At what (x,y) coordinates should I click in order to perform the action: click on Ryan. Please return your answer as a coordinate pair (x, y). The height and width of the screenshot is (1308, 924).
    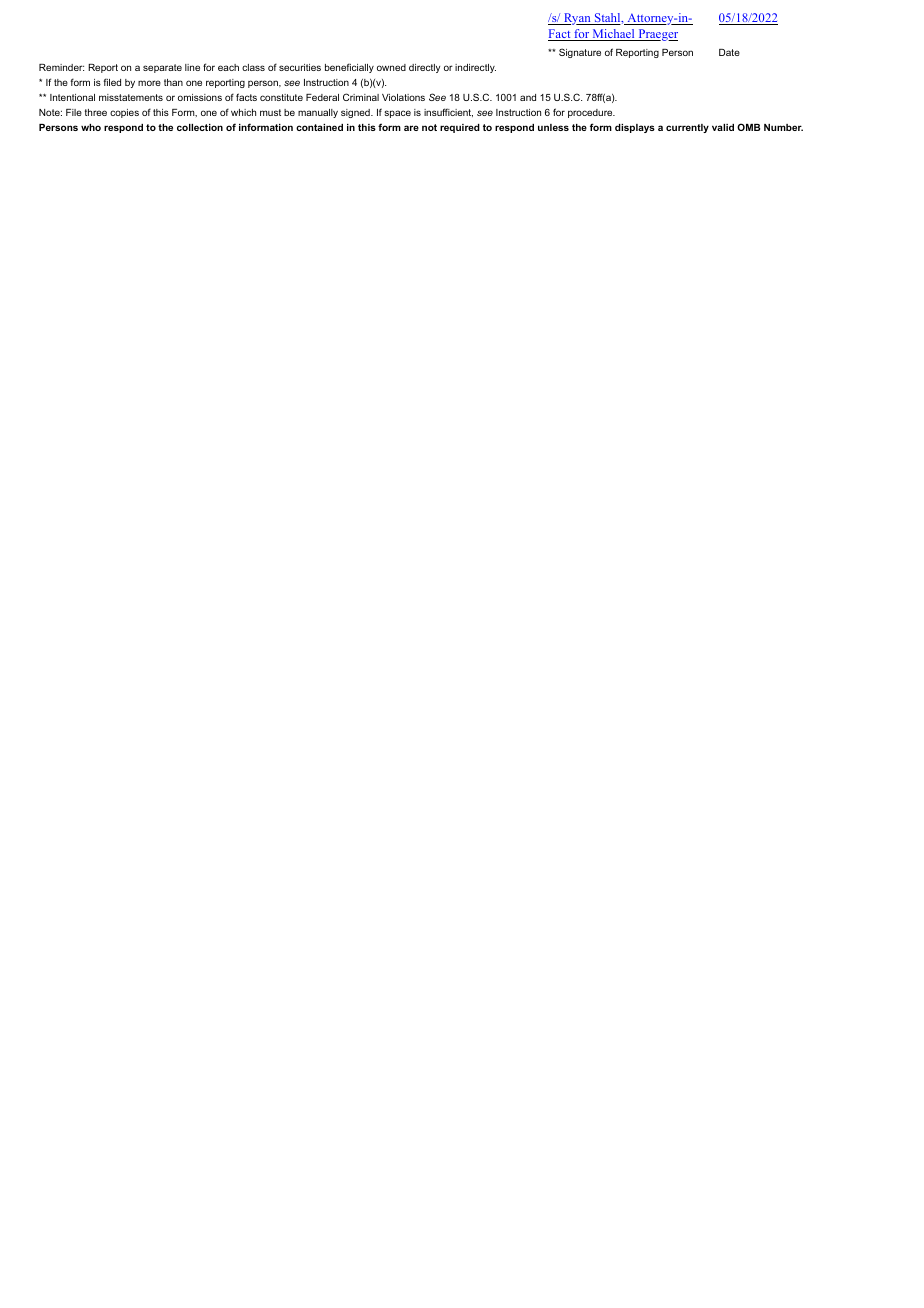
    Looking at the image, I should click on (577, 19).
